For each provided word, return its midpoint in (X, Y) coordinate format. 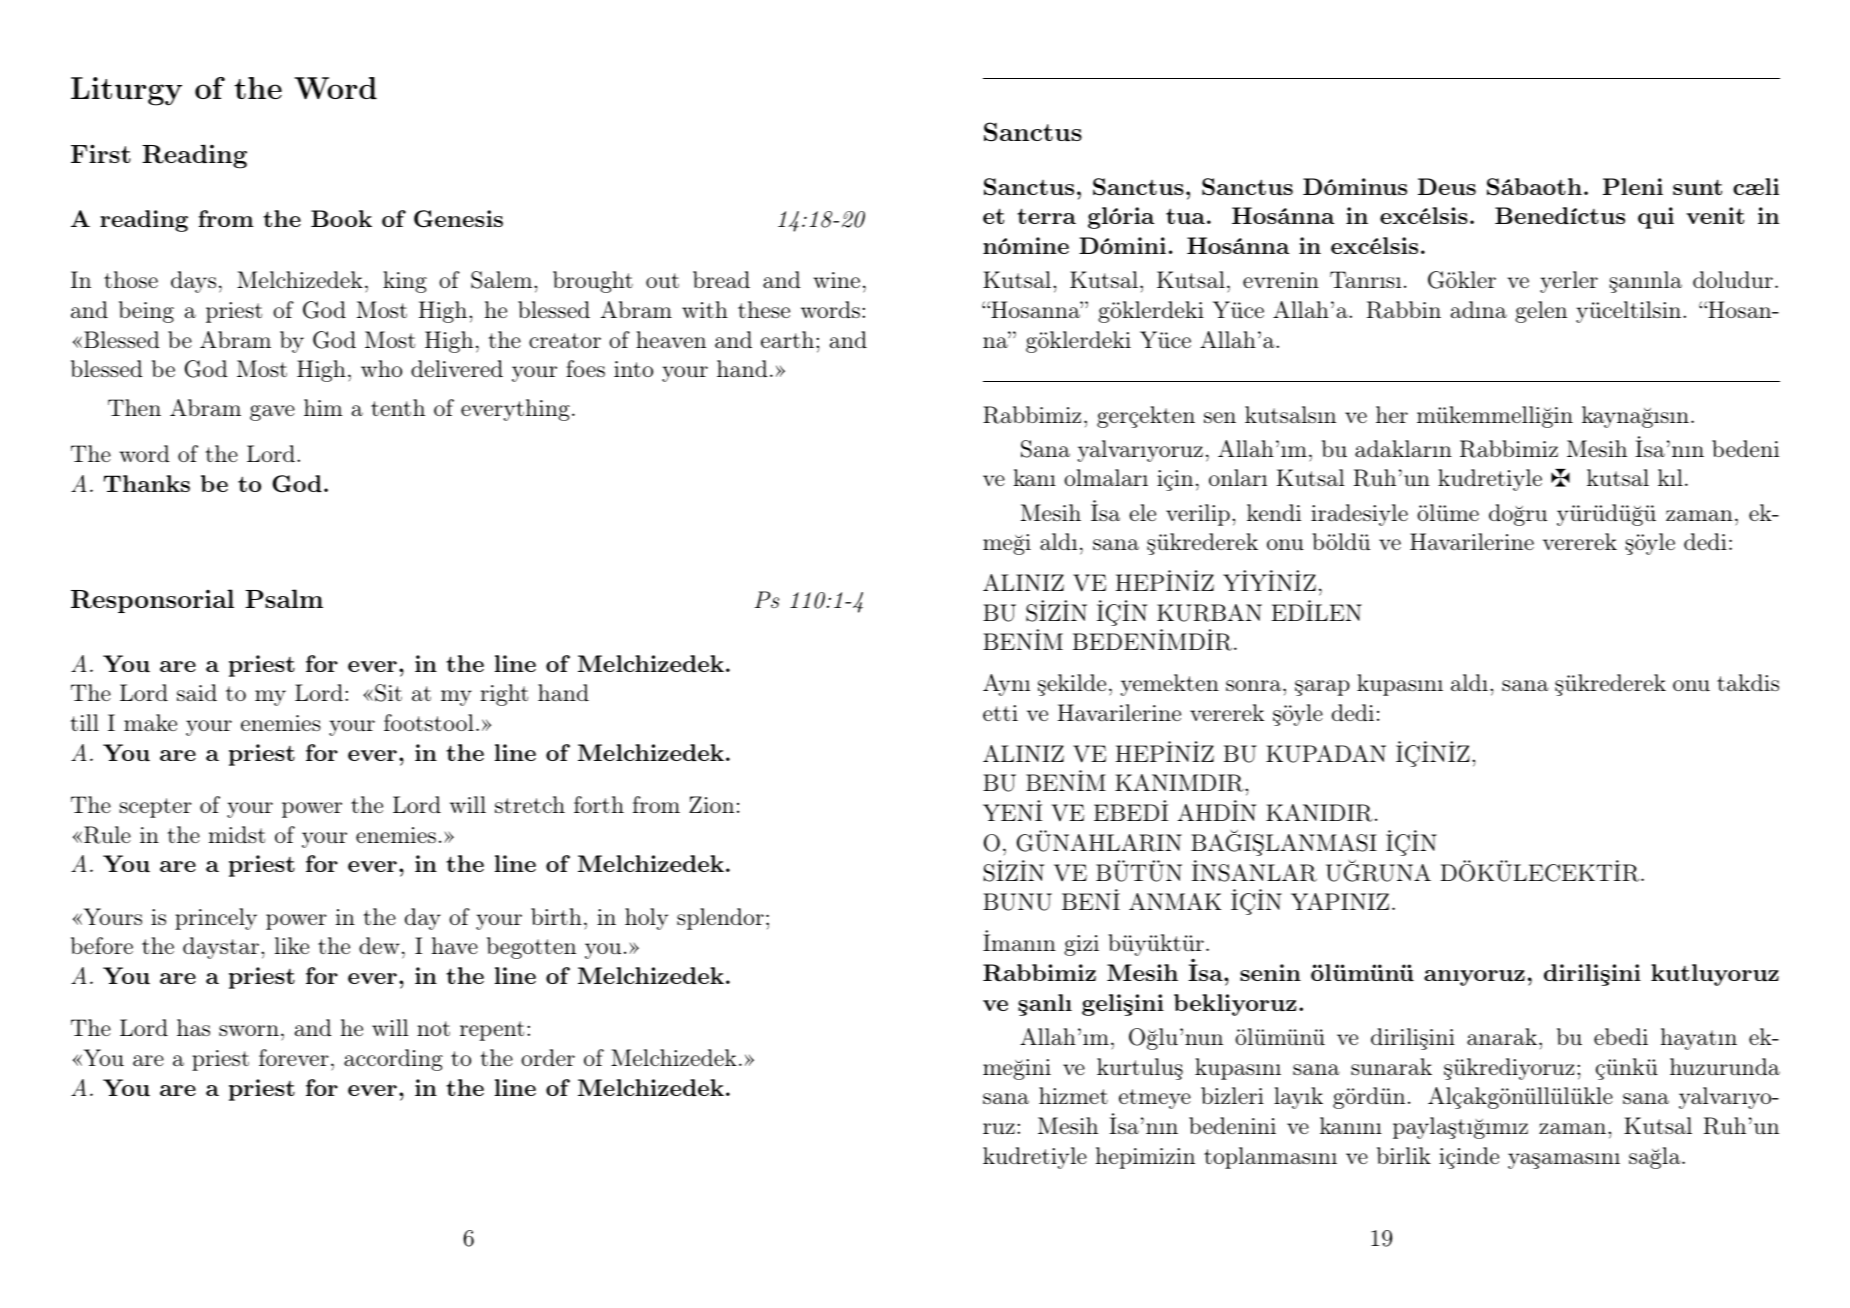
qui (1656, 218)
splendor (720, 919)
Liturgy (126, 91)
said (197, 693)
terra (1046, 216)
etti (1000, 713)
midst (237, 834)
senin (1270, 972)
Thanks (147, 483)
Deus (1447, 186)
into (633, 369)
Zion (711, 804)
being (146, 312)
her (1392, 414)
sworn (249, 1030)
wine (836, 280)
